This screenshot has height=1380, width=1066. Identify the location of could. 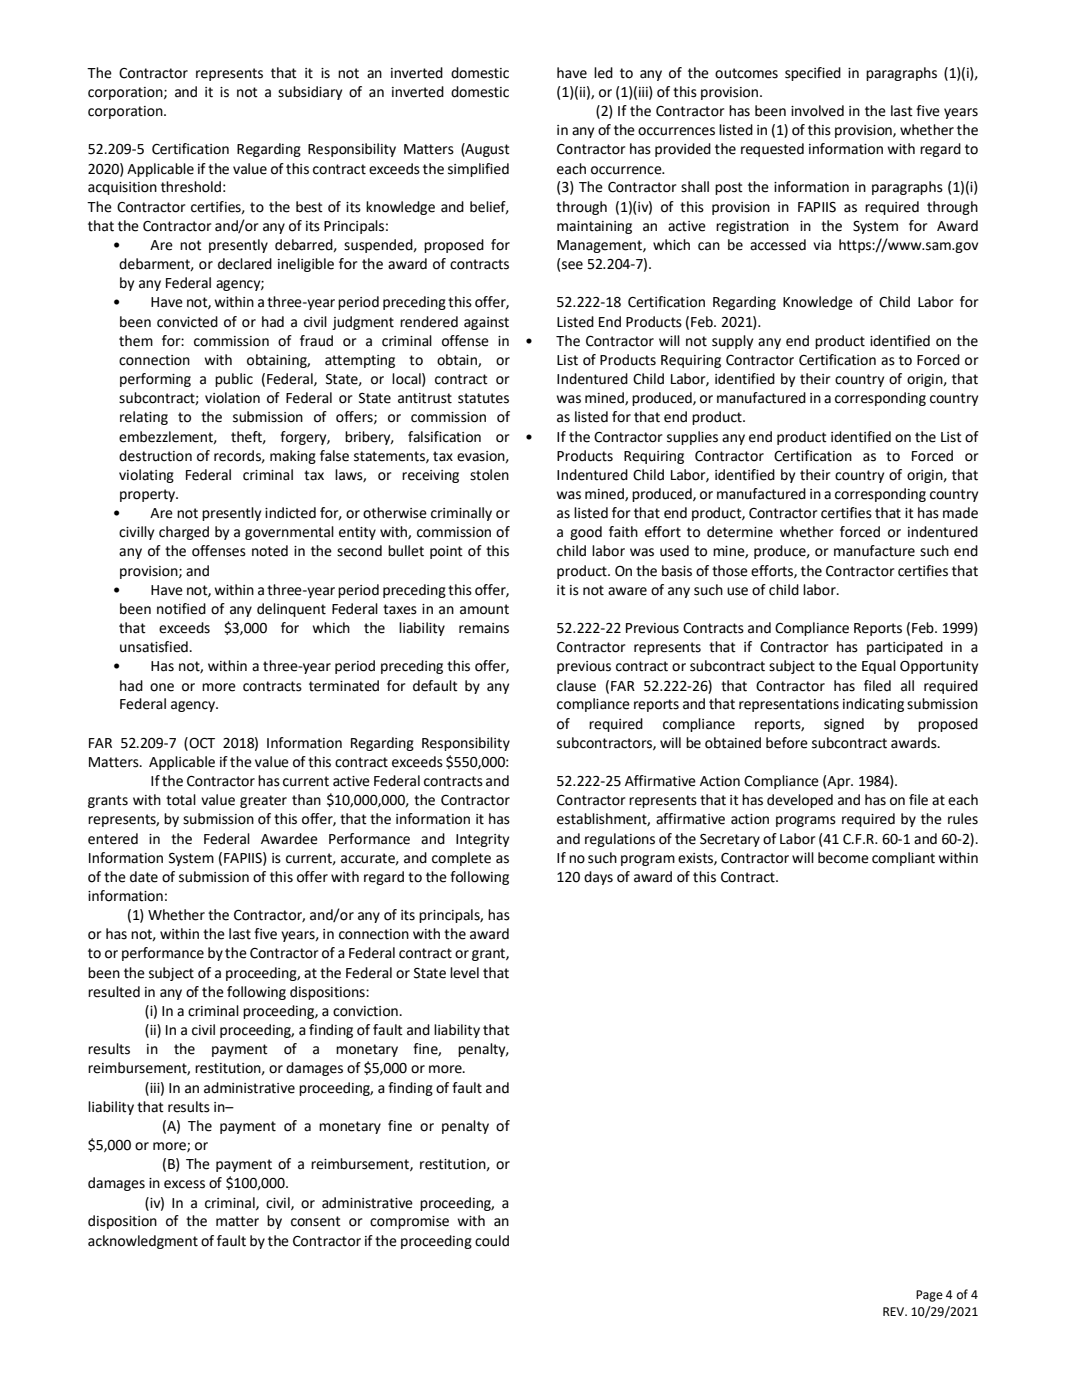
(492, 1241).
